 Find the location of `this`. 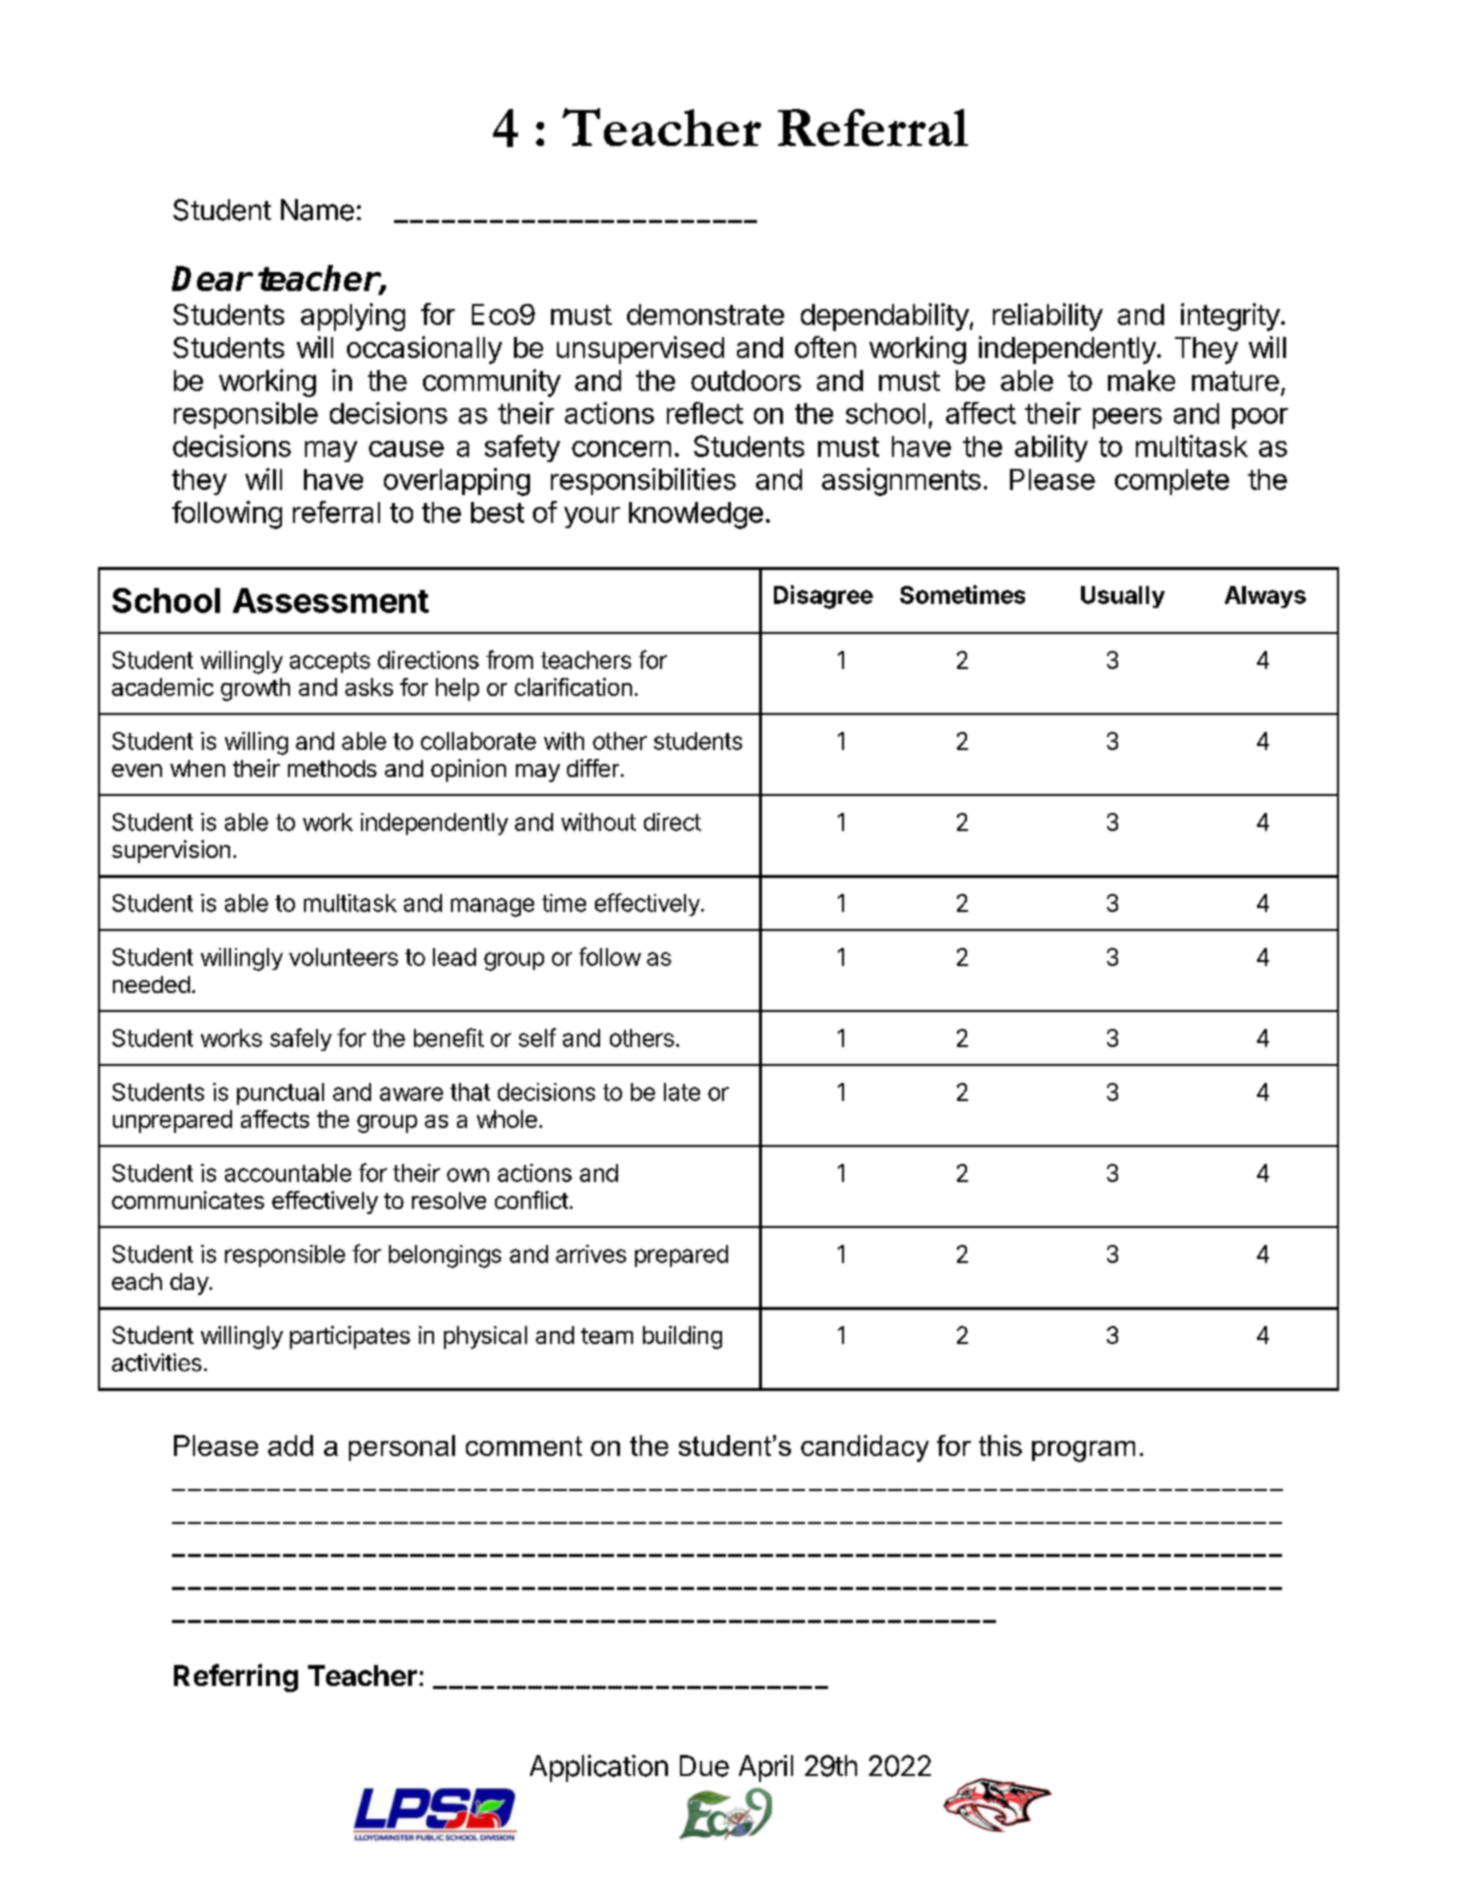

this is located at coordinates (1000, 1445).
